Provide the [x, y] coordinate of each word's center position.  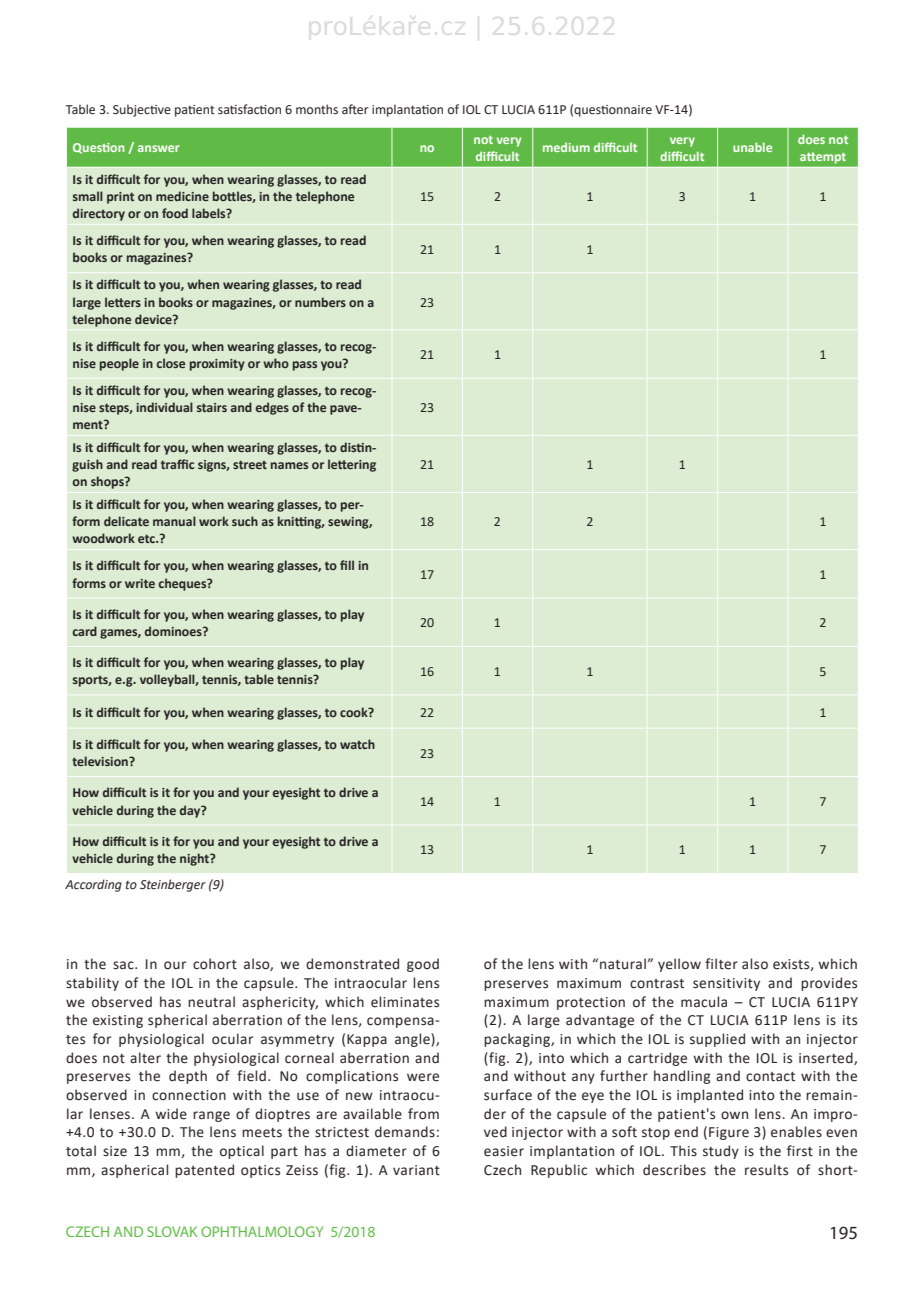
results [766, 1170]
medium [566, 147]
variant [416, 1170]
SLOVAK [172, 1231]
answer [159, 148]
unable [752, 147]
